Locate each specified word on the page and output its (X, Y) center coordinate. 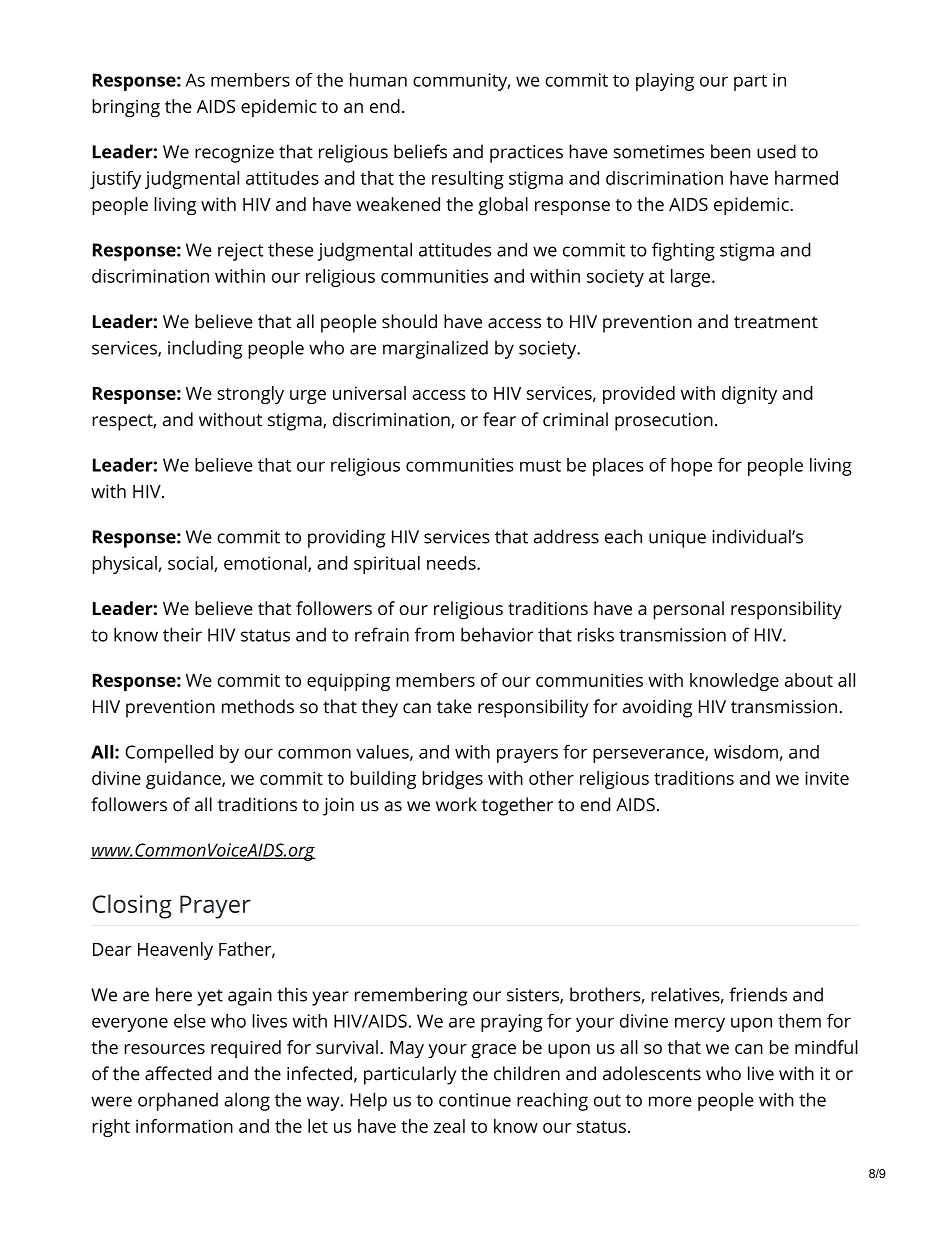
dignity (749, 395)
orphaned (178, 1101)
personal (688, 610)
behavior (497, 634)
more (670, 1101)
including (205, 350)
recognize (234, 154)
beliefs (420, 151)
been (730, 151)
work (456, 804)
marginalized (435, 349)
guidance (184, 780)
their (182, 634)
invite (827, 778)
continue (475, 1100)
